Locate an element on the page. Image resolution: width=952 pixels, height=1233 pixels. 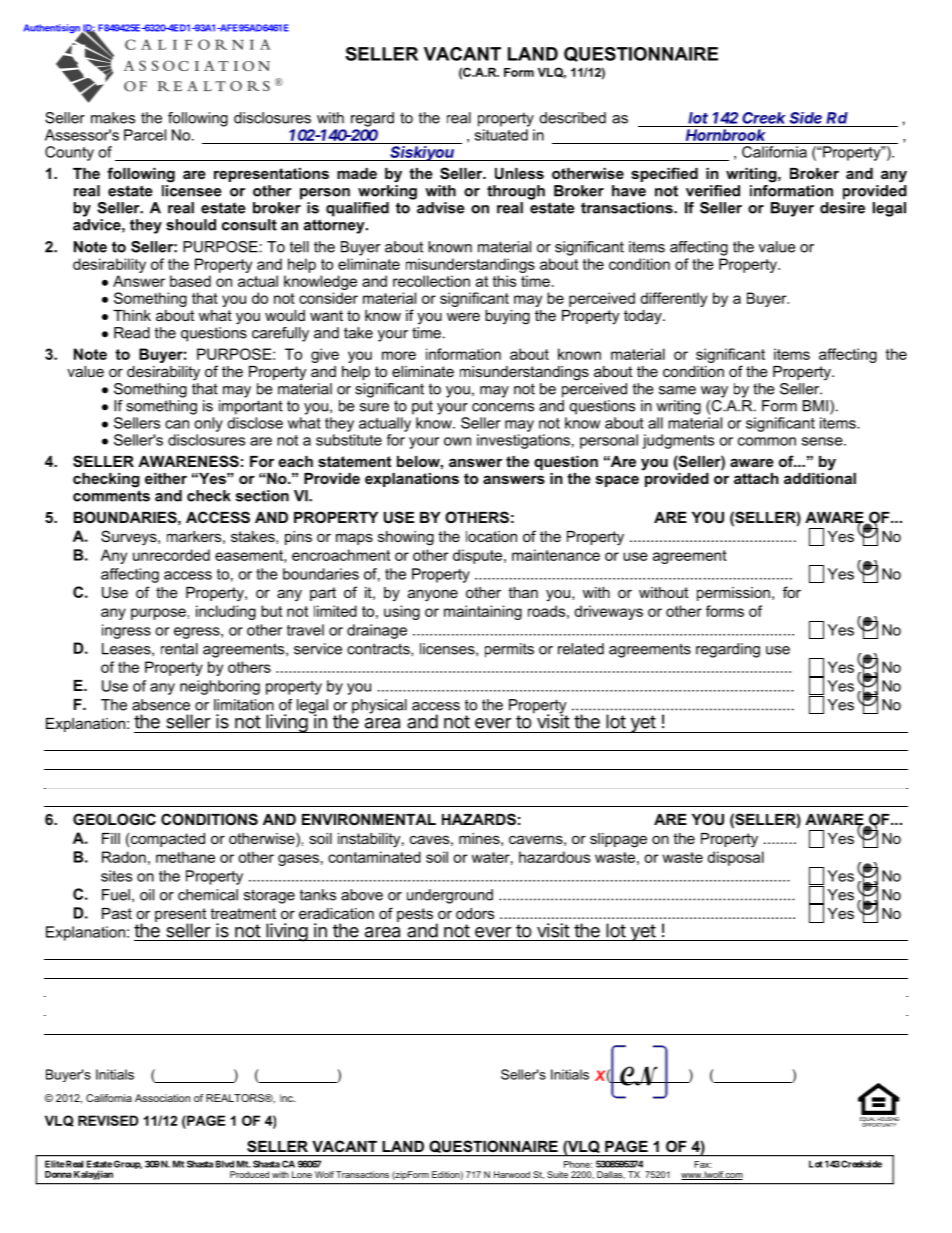
REVISED is located at coordinates (108, 1120).
